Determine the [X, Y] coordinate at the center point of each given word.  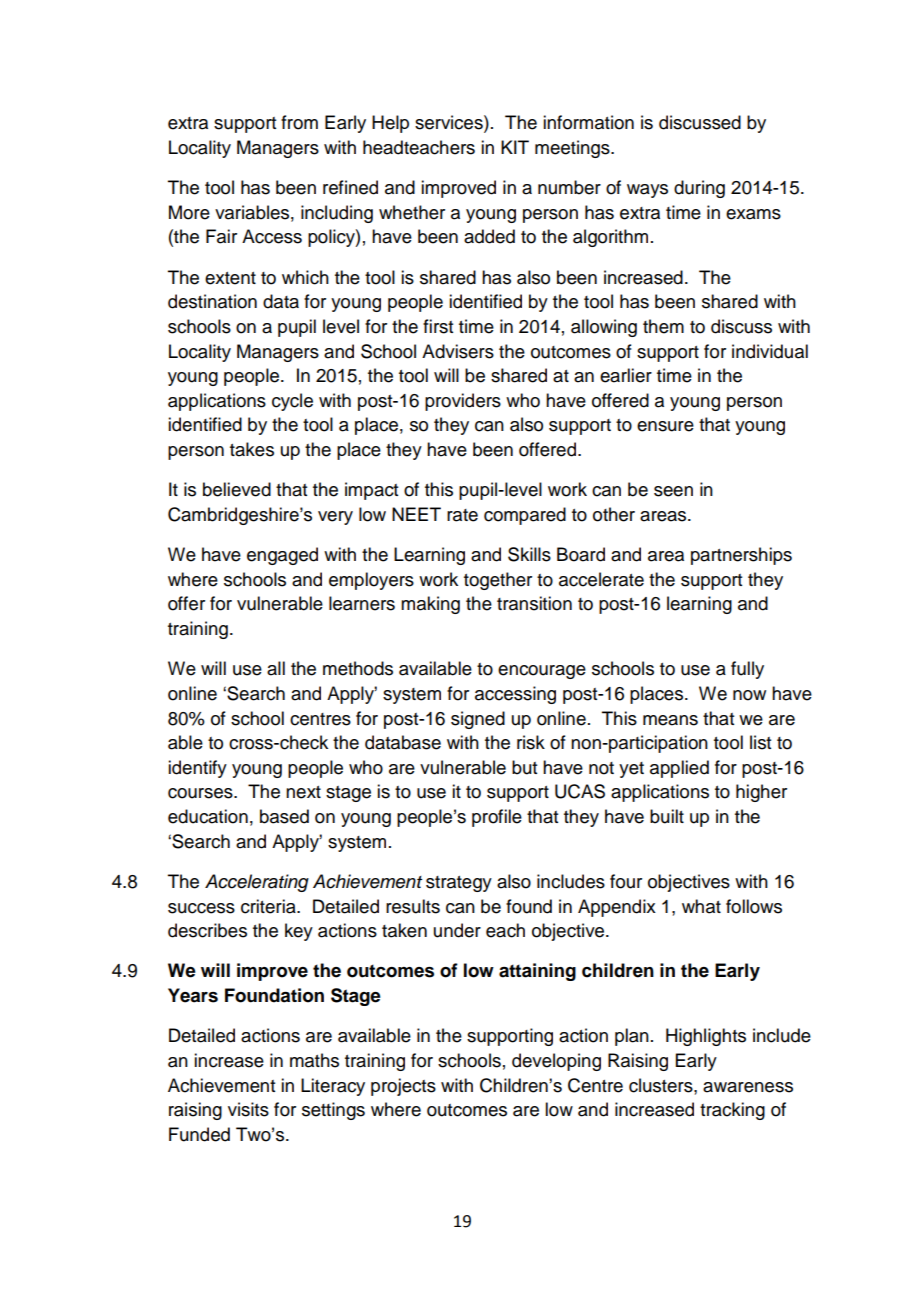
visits [248, 1109]
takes [252, 449]
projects [403, 1087]
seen [673, 491]
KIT [515, 147]
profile [497, 818]
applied [679, 769]
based [284, 816]
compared [525, 516]
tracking [732, 1111]
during [699, 189]
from [299, 122]
